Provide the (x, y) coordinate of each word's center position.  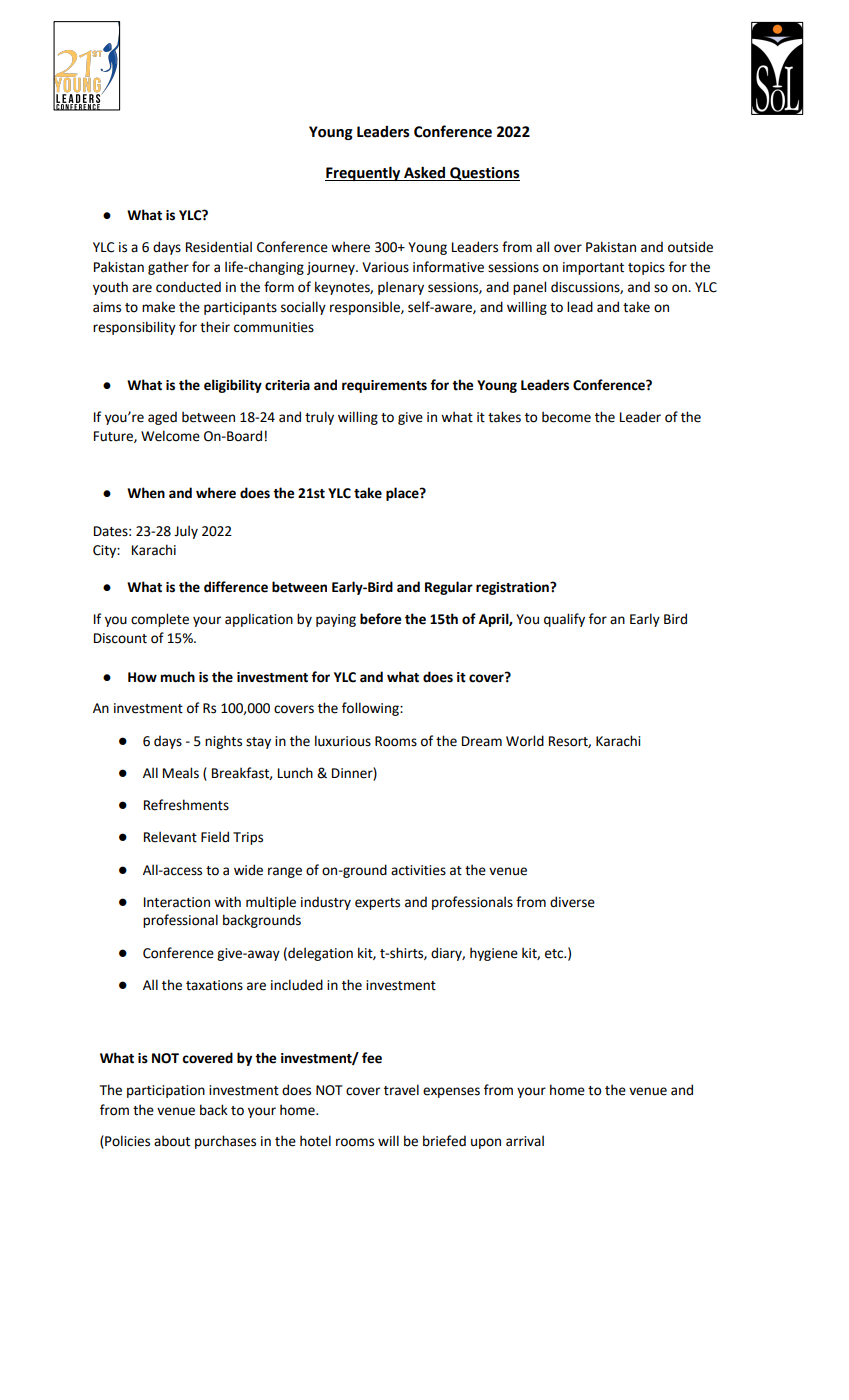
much (178, 677)
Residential (219, 247)
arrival (525, 1141)
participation (166, 1091)
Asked (424, 172)
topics (646, 268)
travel (401, 1090)
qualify (564, 620)
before (381, 619)
